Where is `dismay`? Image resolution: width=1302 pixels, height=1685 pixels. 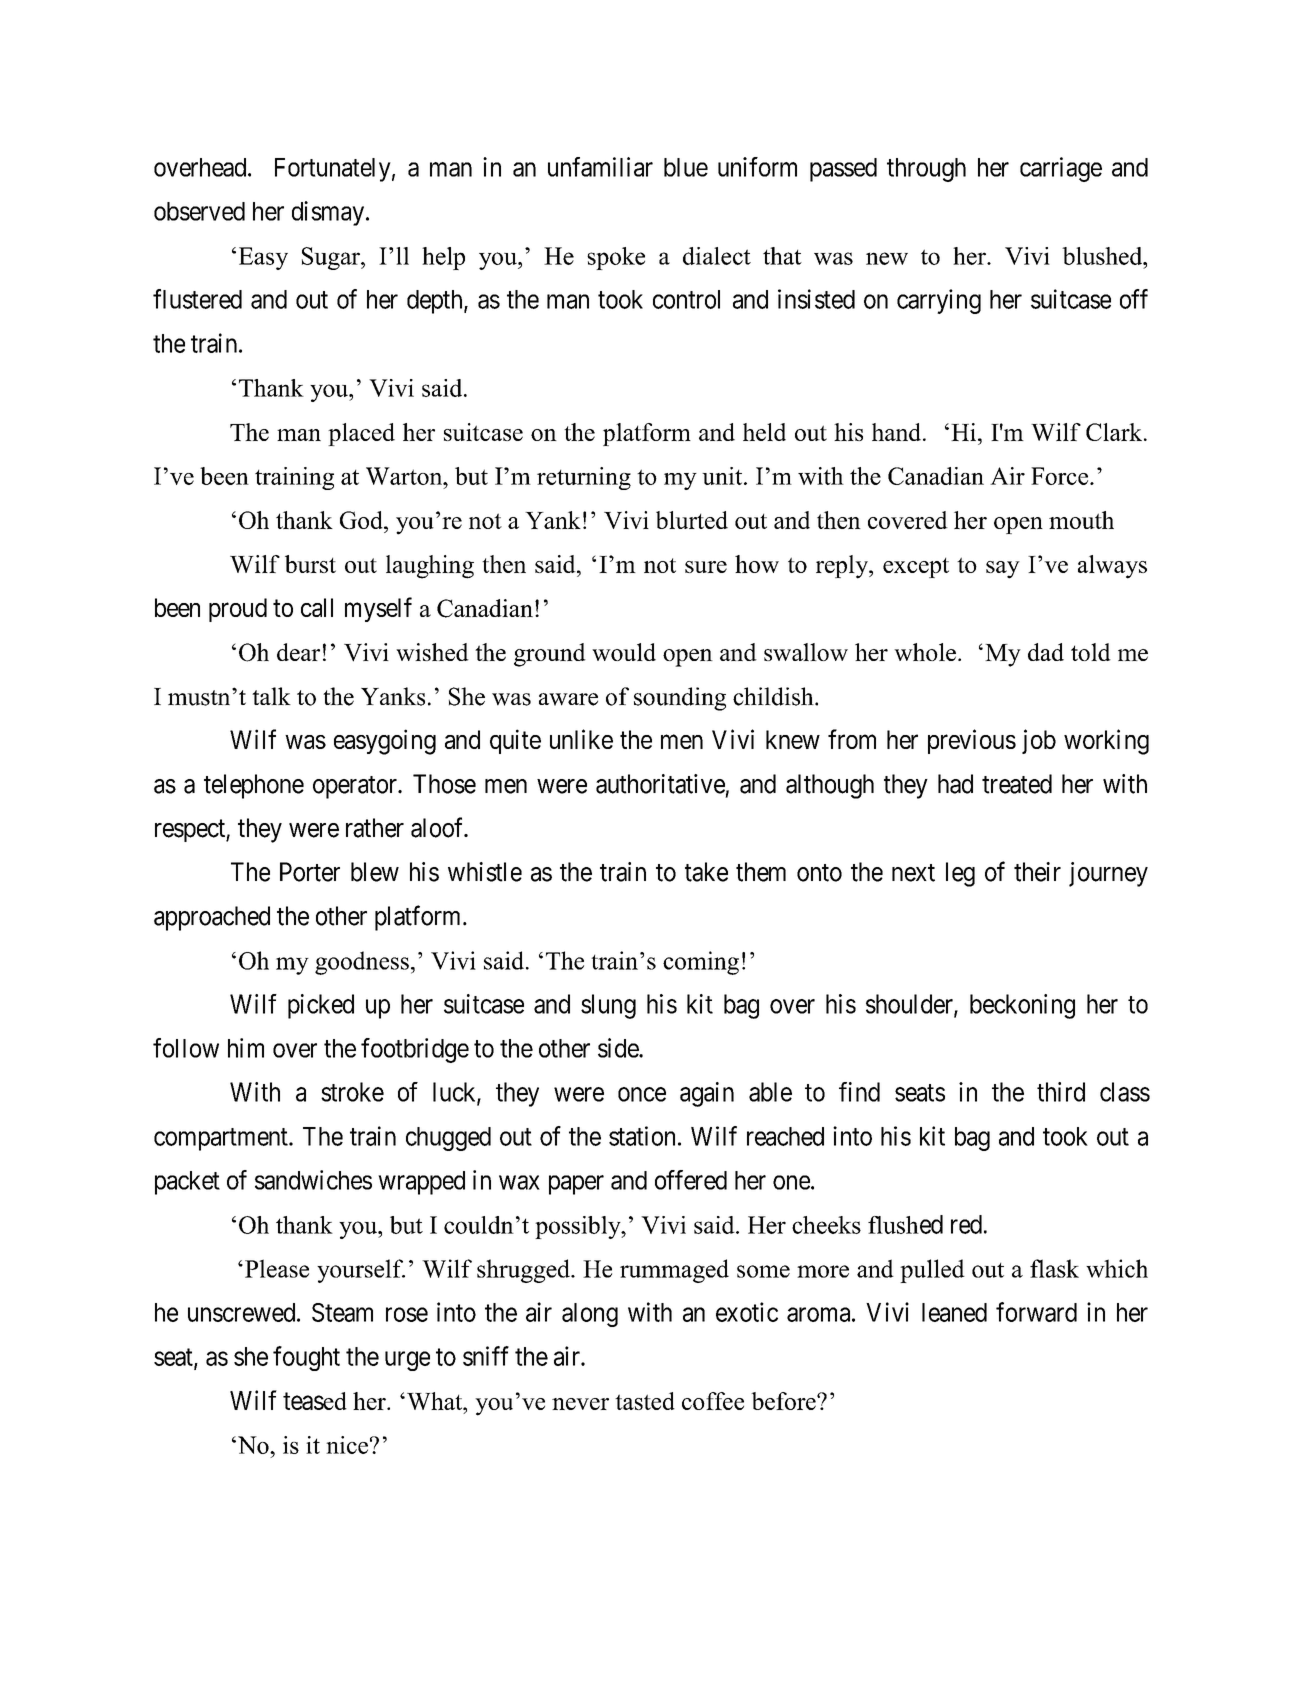
dismay is located at coordinates (329, 213).
